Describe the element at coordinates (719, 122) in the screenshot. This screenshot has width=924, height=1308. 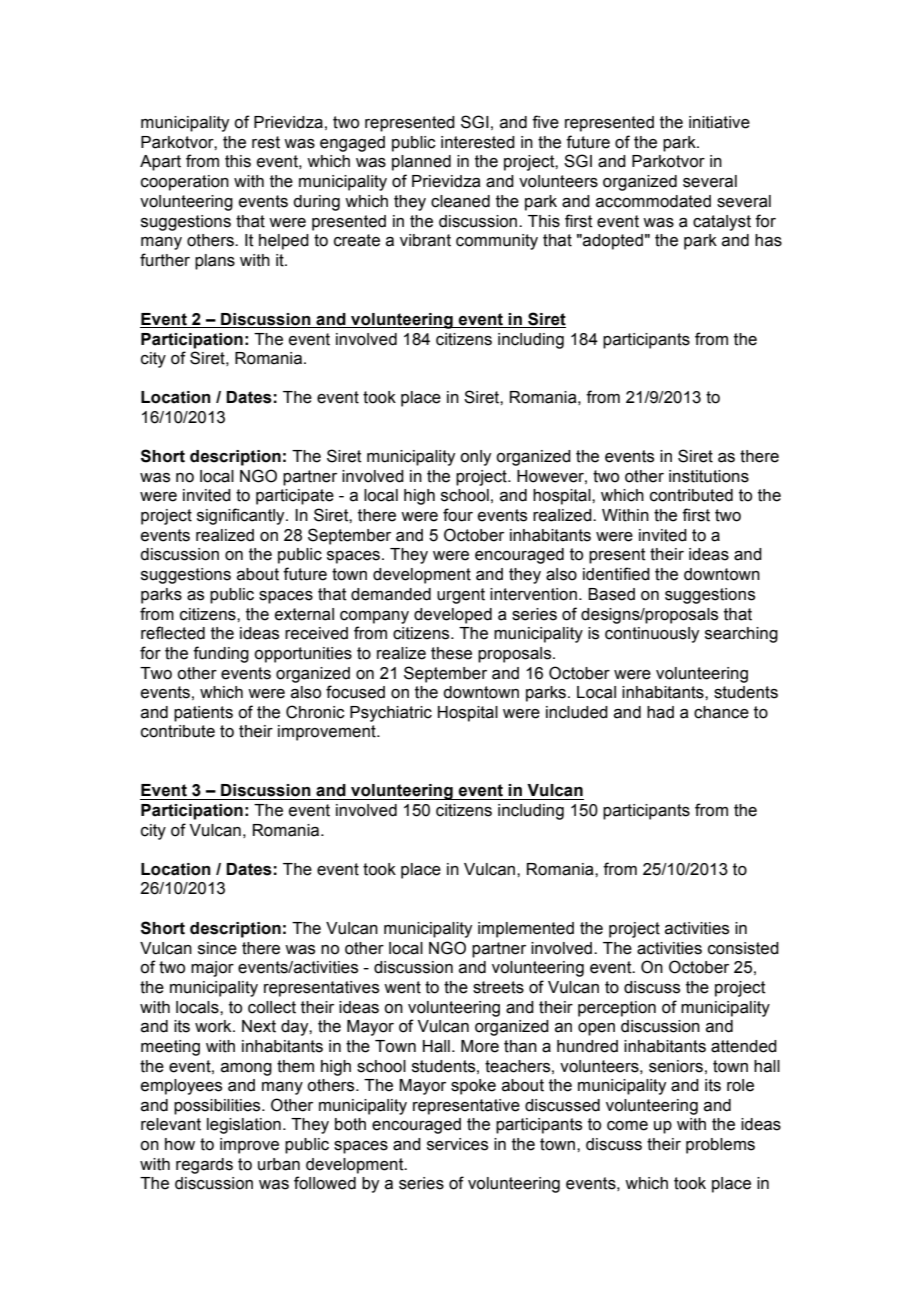
I see `initiative` at that location.
